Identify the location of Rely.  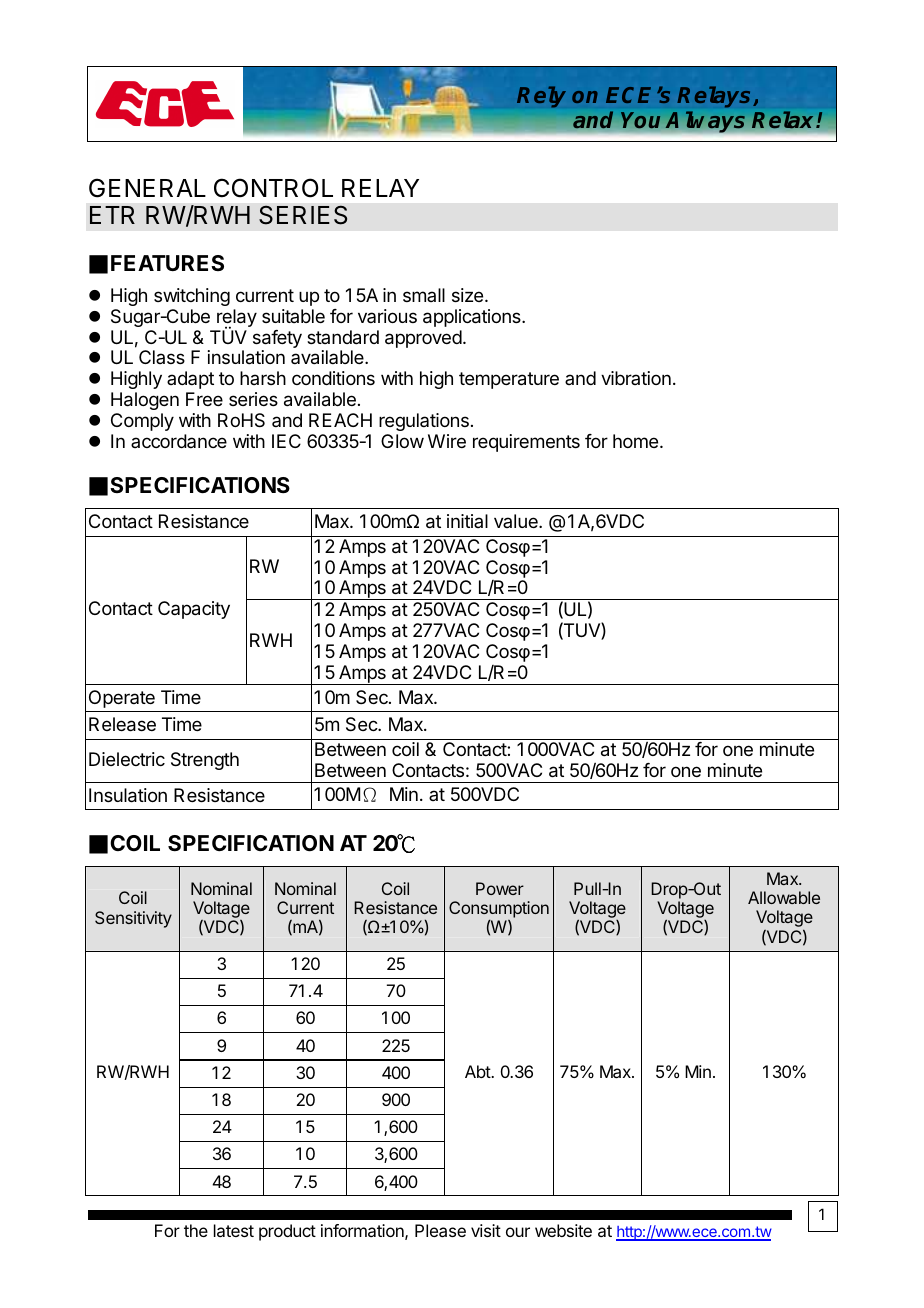
(541, 97).
